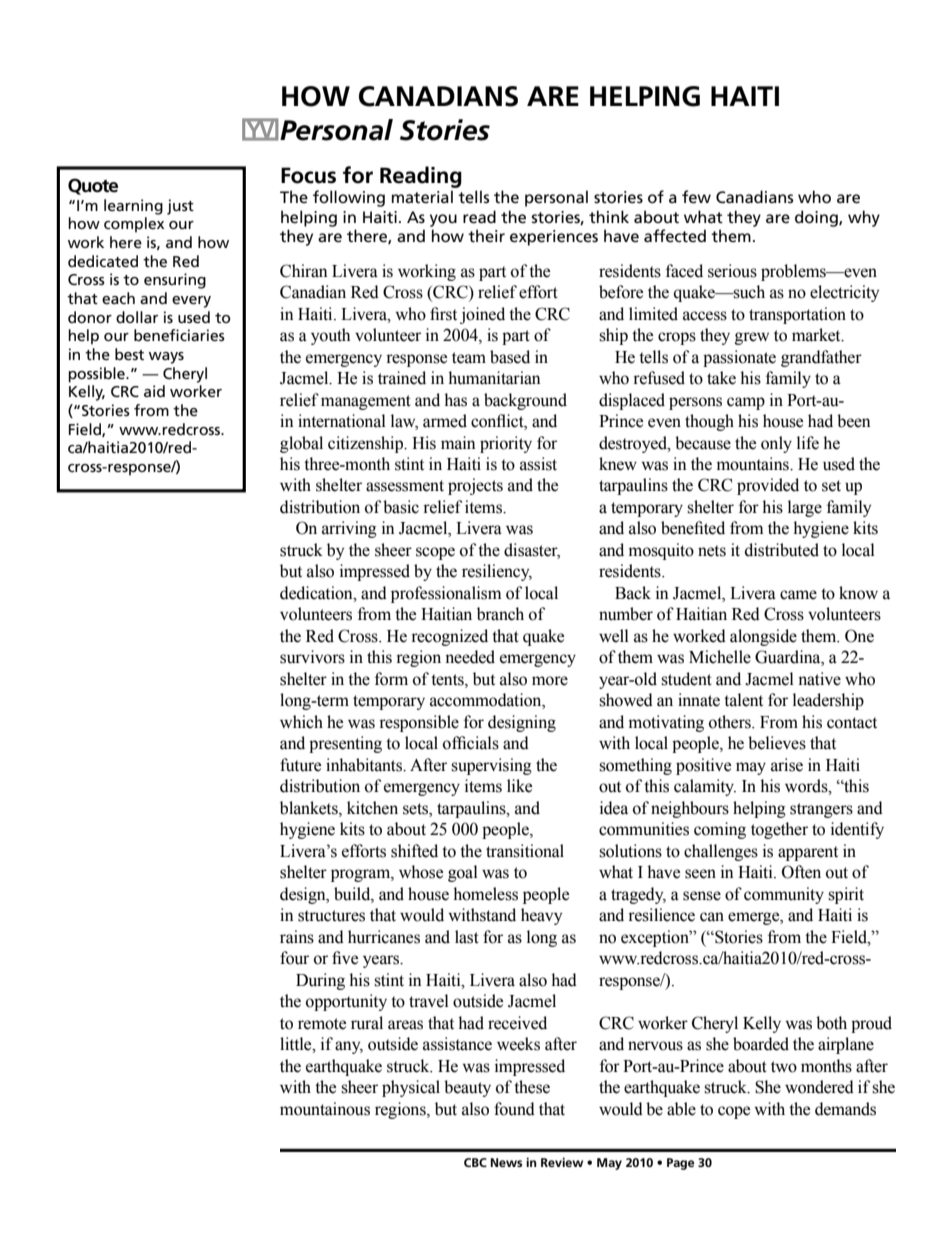 This document has width=952, height=1233. I want to click on mountainous, so click(325, 1109).
